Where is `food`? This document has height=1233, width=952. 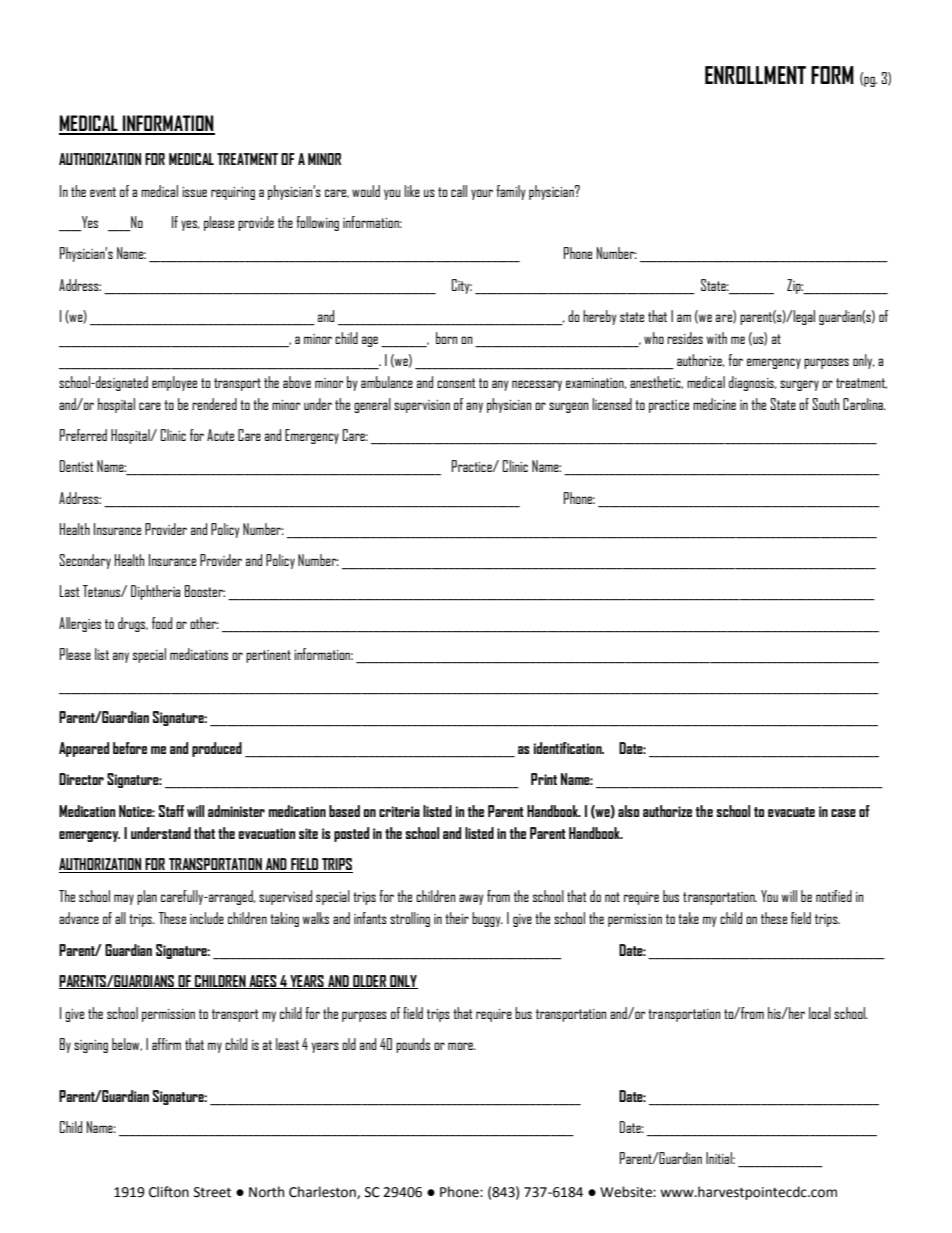
food is located at coordinates (162, 623).
